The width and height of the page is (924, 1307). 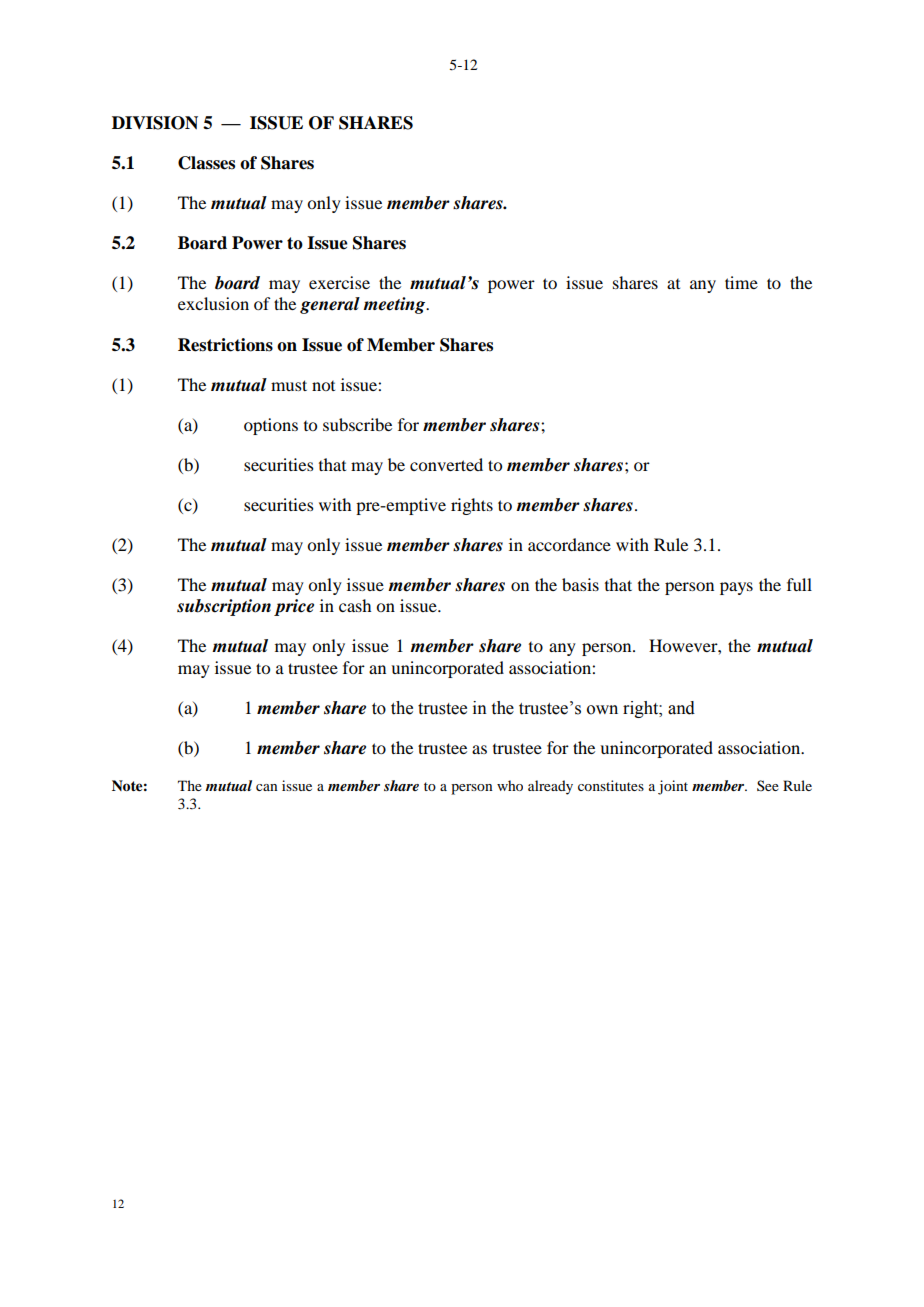 I want to click on and, so click(x=681, y=708).
